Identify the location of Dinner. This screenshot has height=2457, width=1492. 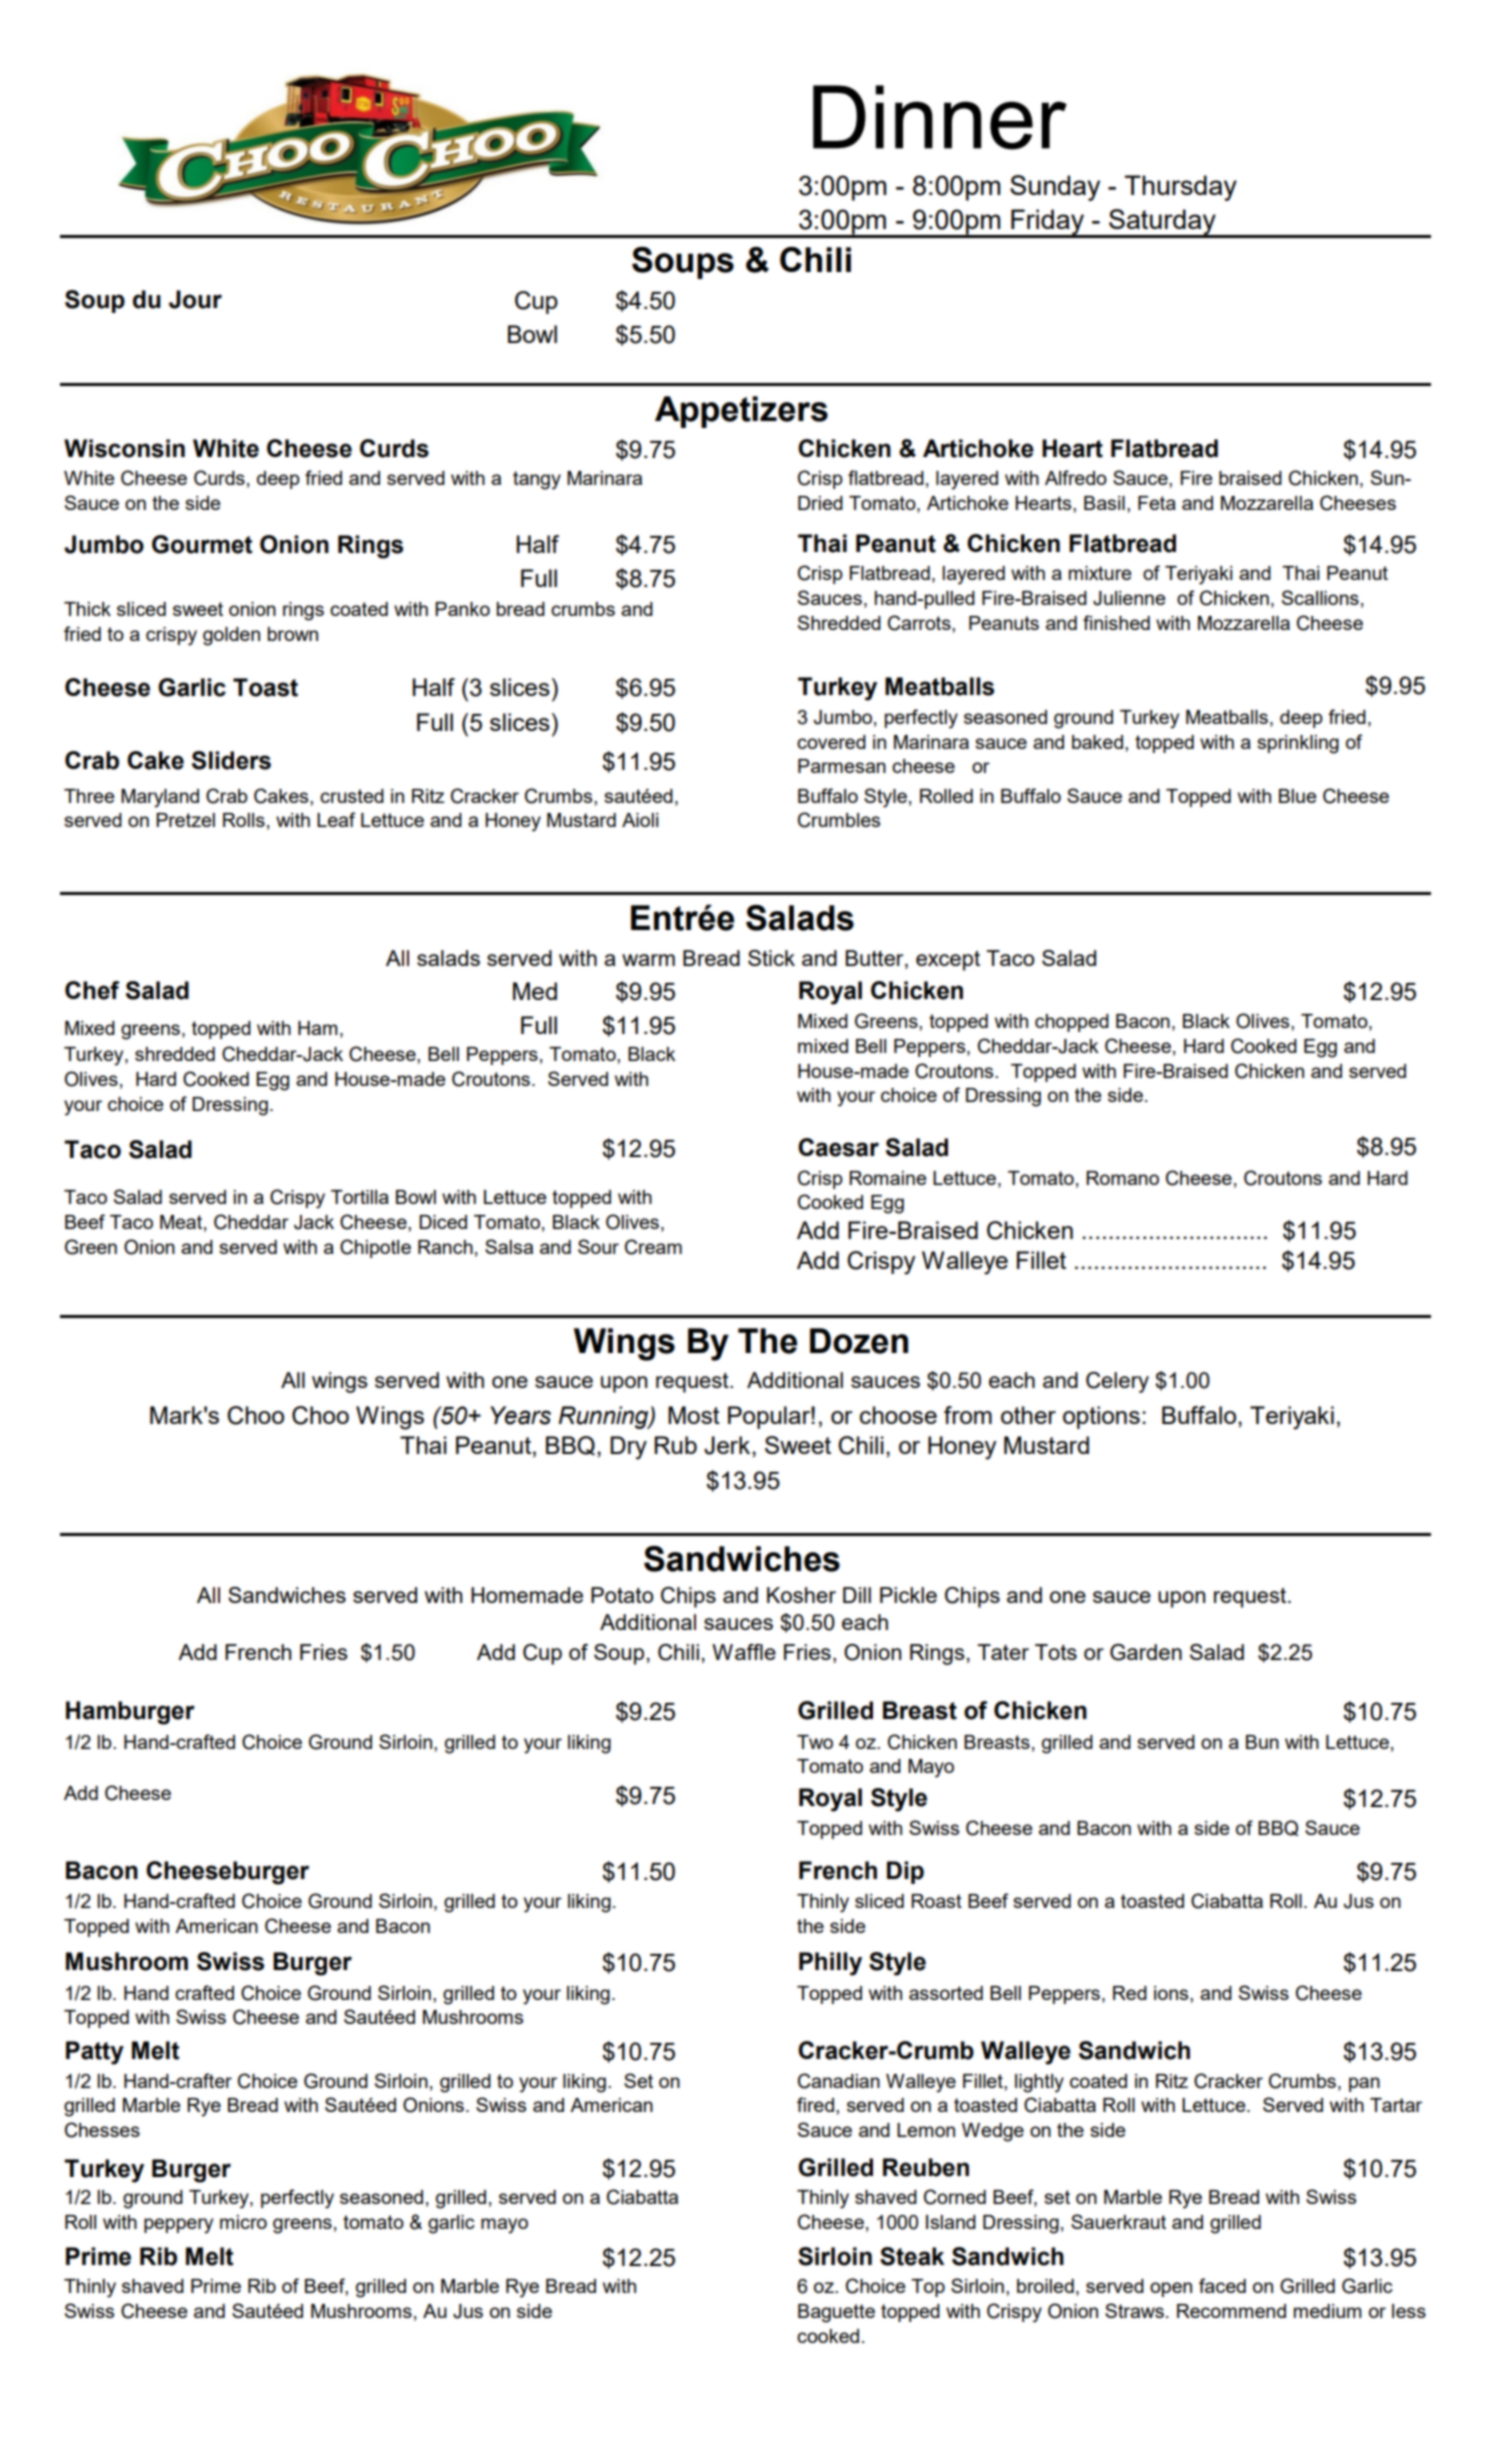
(940, 117).
